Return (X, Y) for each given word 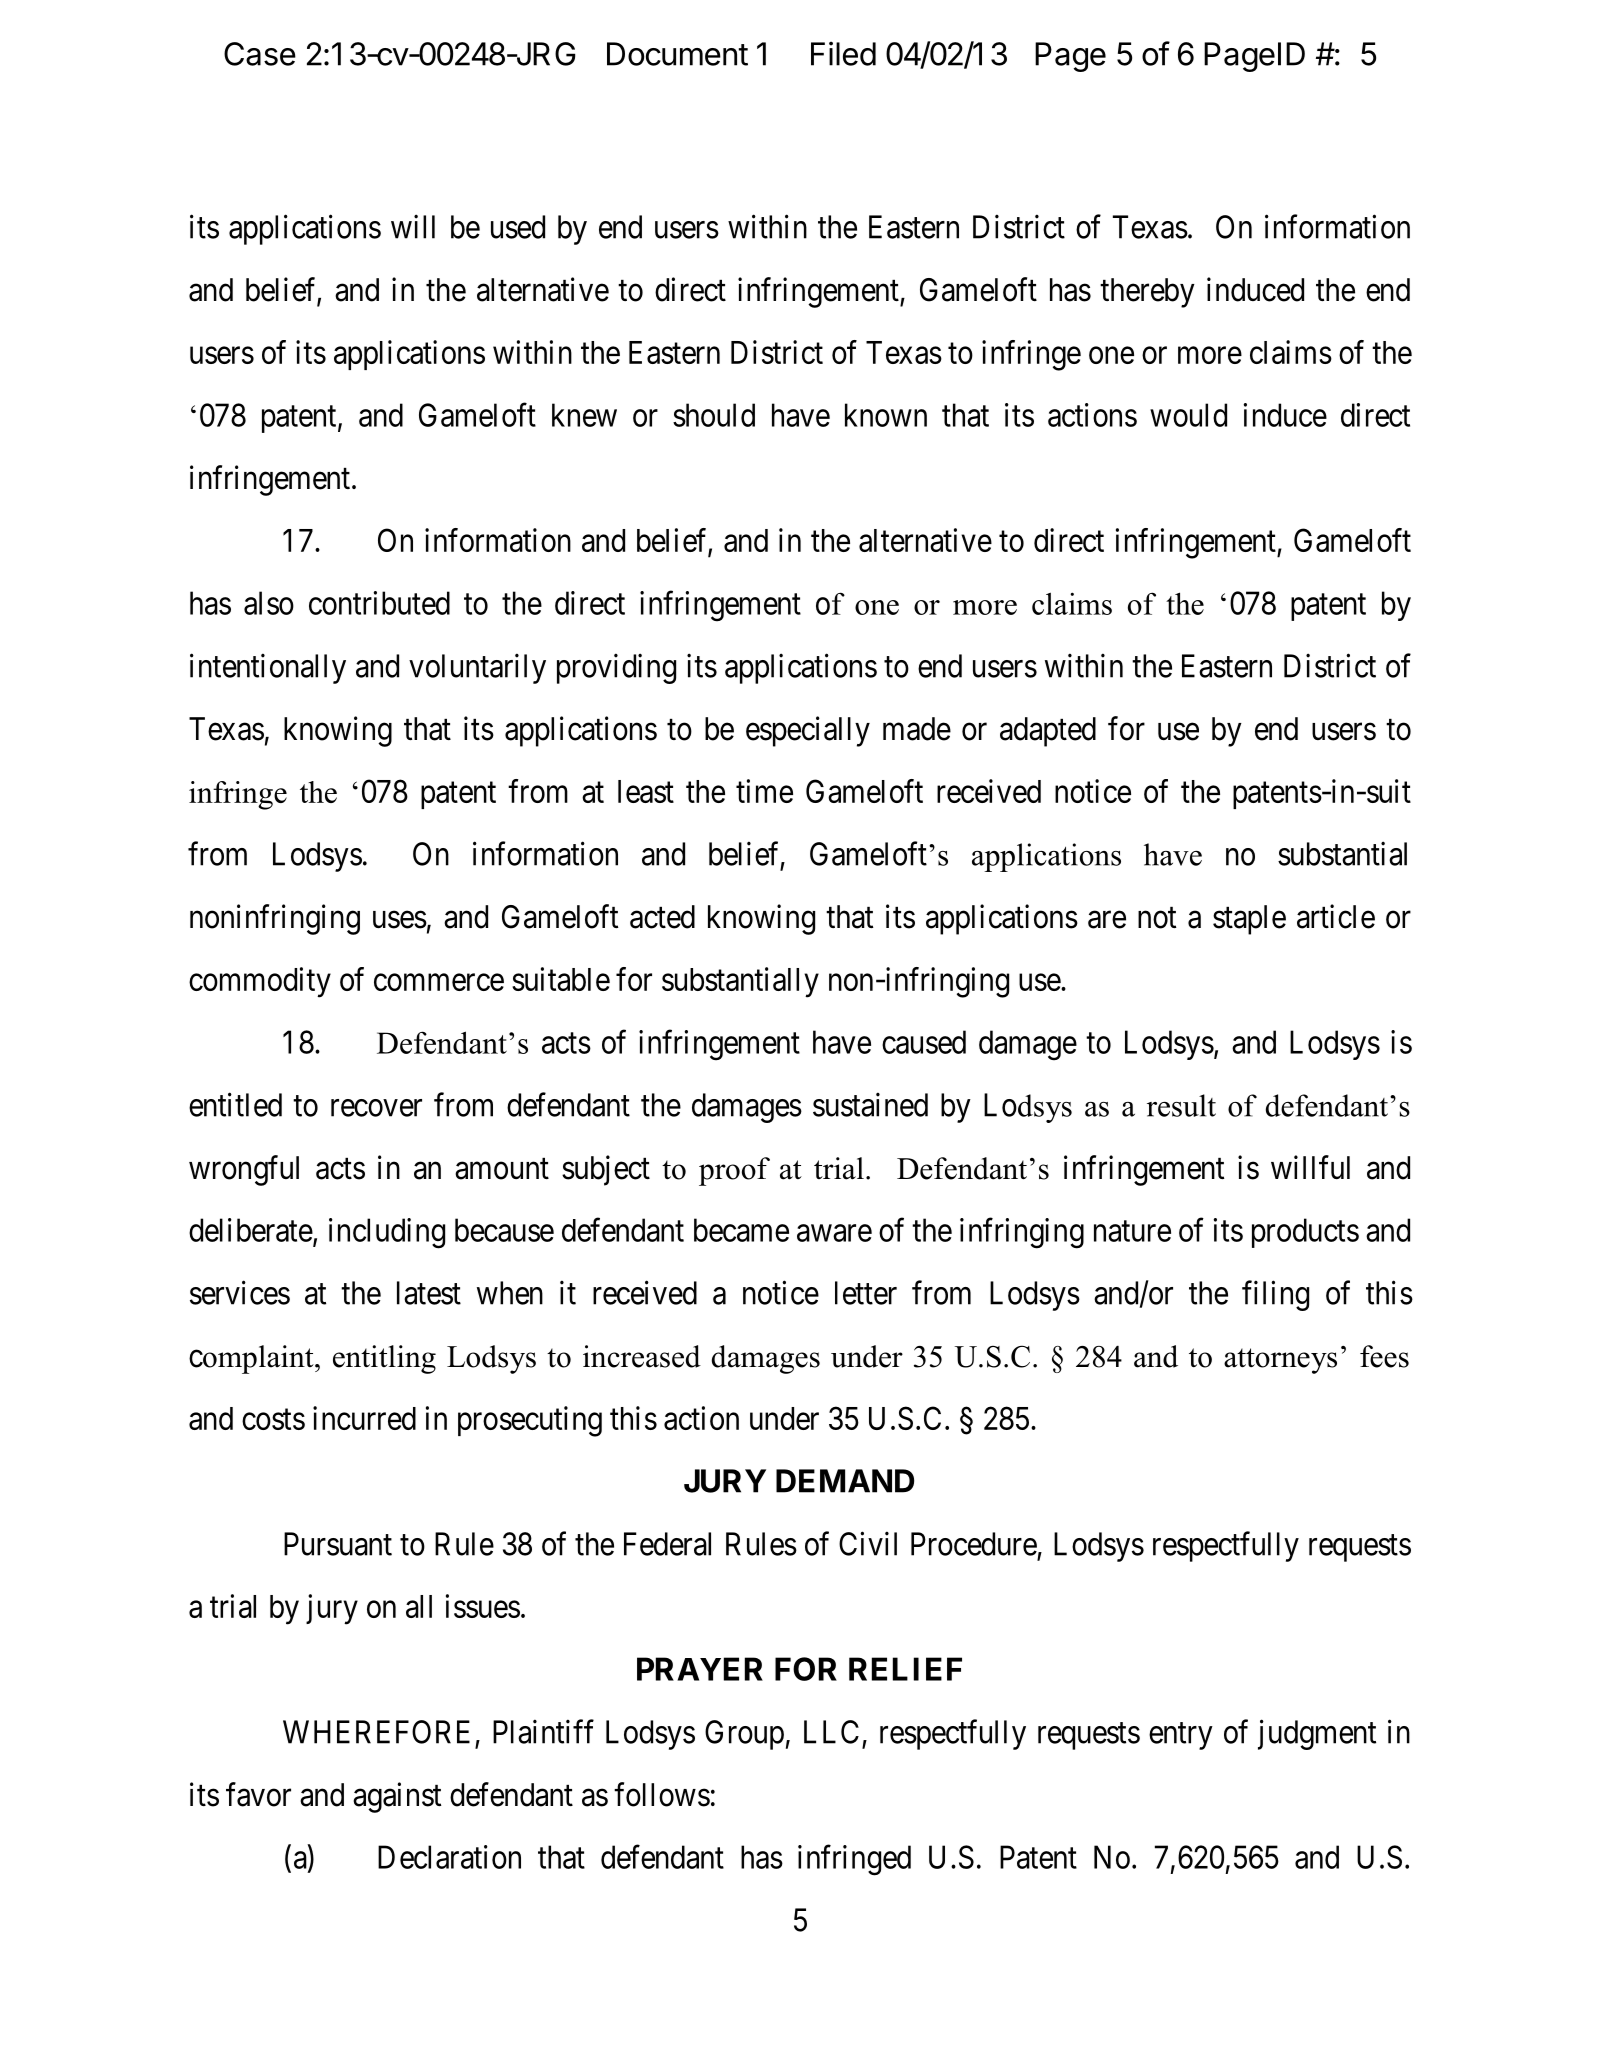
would (1188, 415)
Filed (843, 53)
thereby (1147, 293)
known (886, 415)
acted (662, 917)
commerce (439, 982)
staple (1249, 920)
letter (866, 1293)
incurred (364, 1418)
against (397, 1797)
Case (260, 54)
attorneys (1280, 1361)
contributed (379, 603)
